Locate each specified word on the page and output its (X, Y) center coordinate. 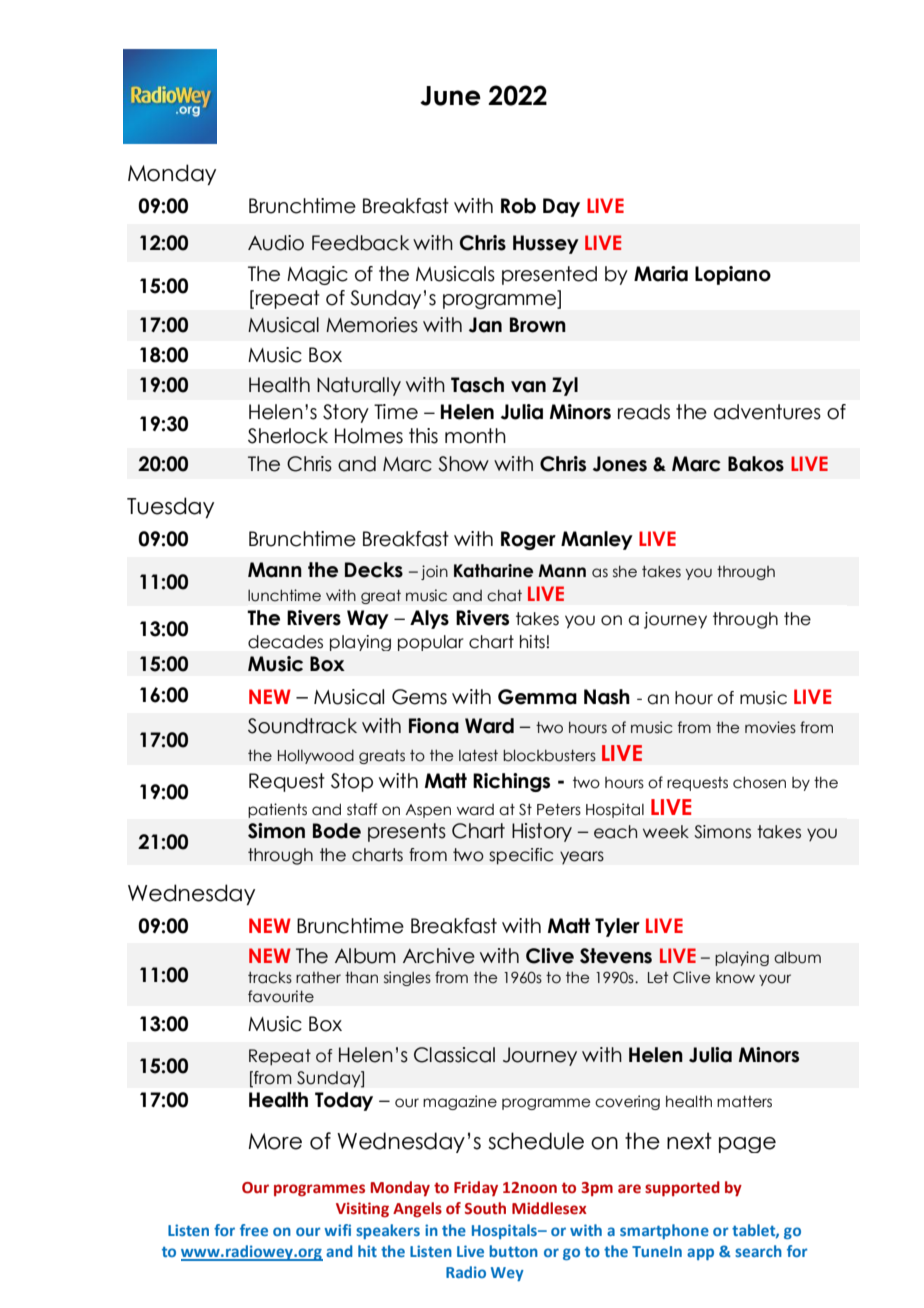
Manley (597, 540)
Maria (661, 274)
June (450, 96)
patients (277, 810)
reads (644, 412)
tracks (270, 978)
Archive (439, 956)
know (735, 978)
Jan (485, 325)
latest (478, 755)
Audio (276, 243)
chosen (759, 782)
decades (285, 642)
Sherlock (288, 436)
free (254, 1230)
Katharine (494, 571)
